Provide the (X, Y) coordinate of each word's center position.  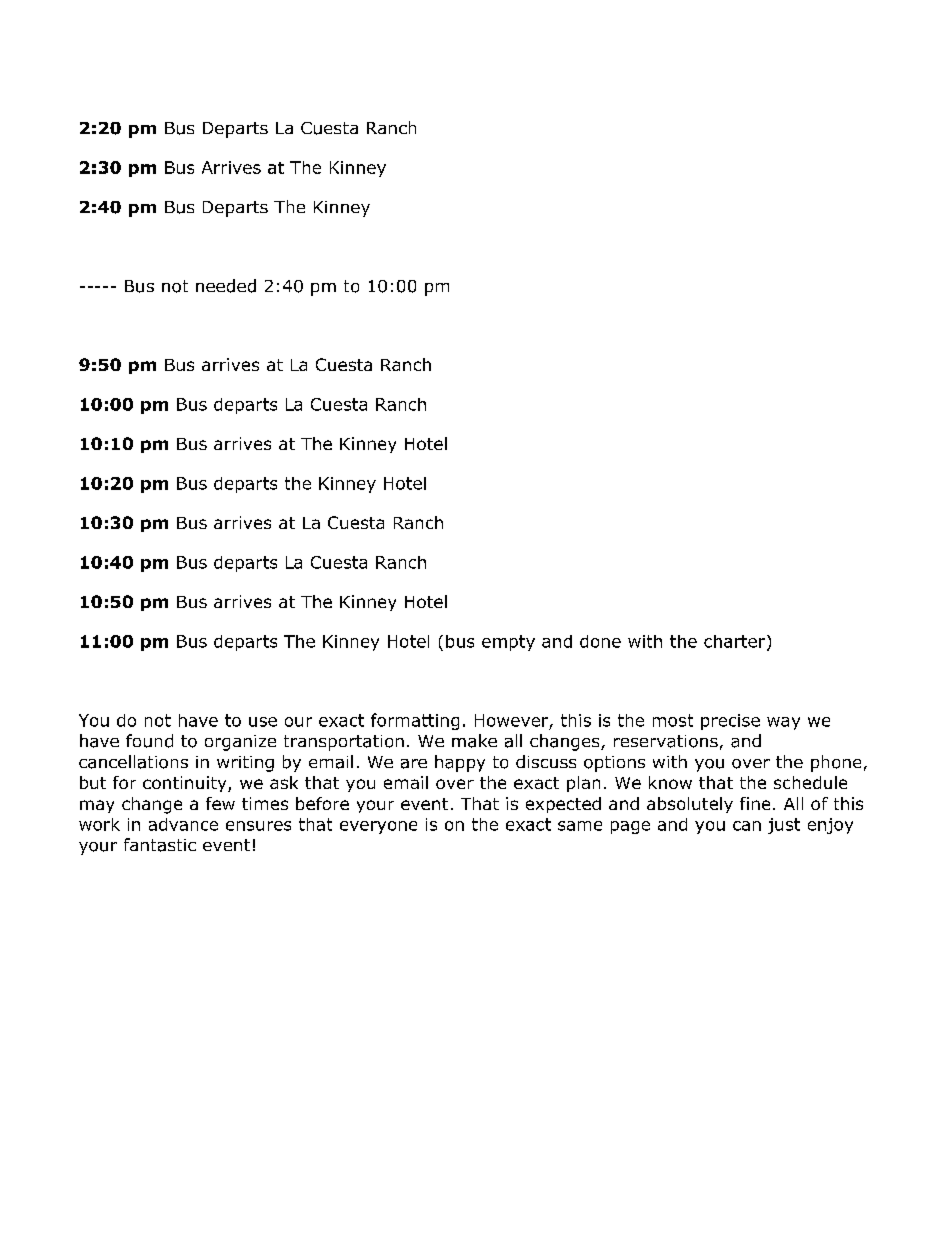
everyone (378, 827)
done (600, 641)
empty (508, 643)
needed (226, 286)
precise (730, 722)
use (263, 722)
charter (736, 642)
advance (183, 824)
